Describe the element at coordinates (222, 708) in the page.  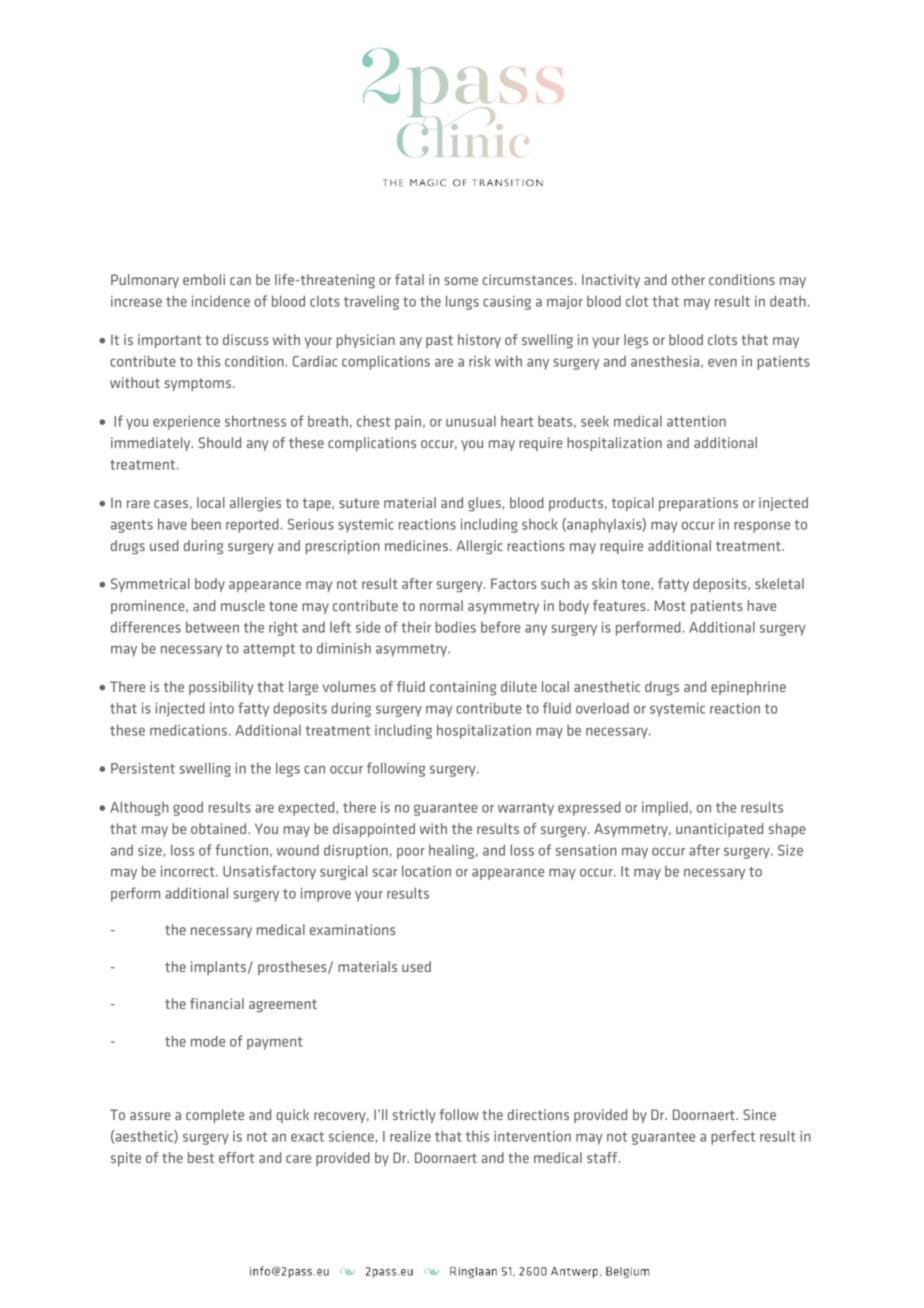
I see `into` at that location.
